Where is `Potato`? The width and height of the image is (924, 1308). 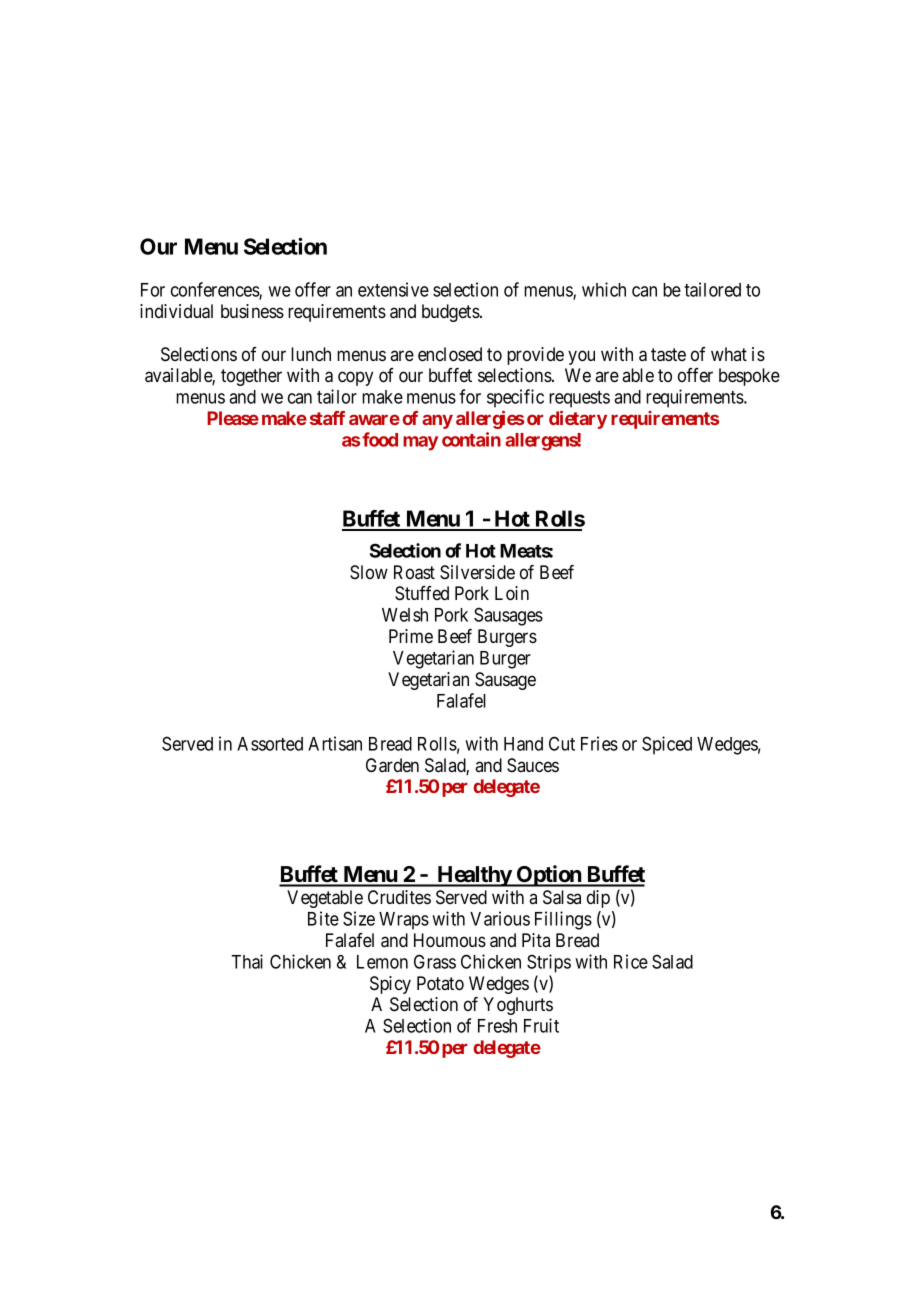
Potato is located at coordinates (440, 983).
